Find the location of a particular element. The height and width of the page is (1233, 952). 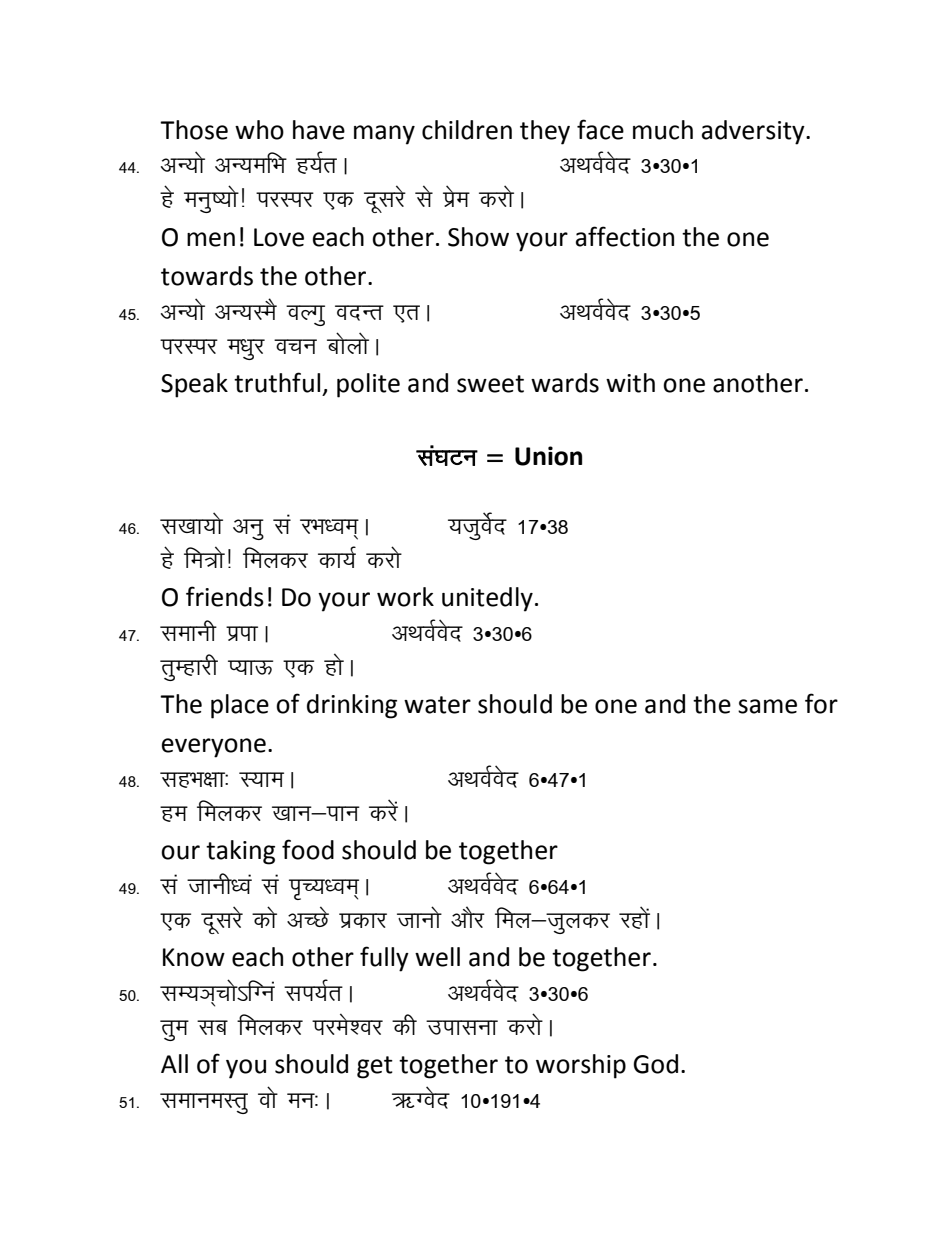

work is located at coordinates (405, 597).
